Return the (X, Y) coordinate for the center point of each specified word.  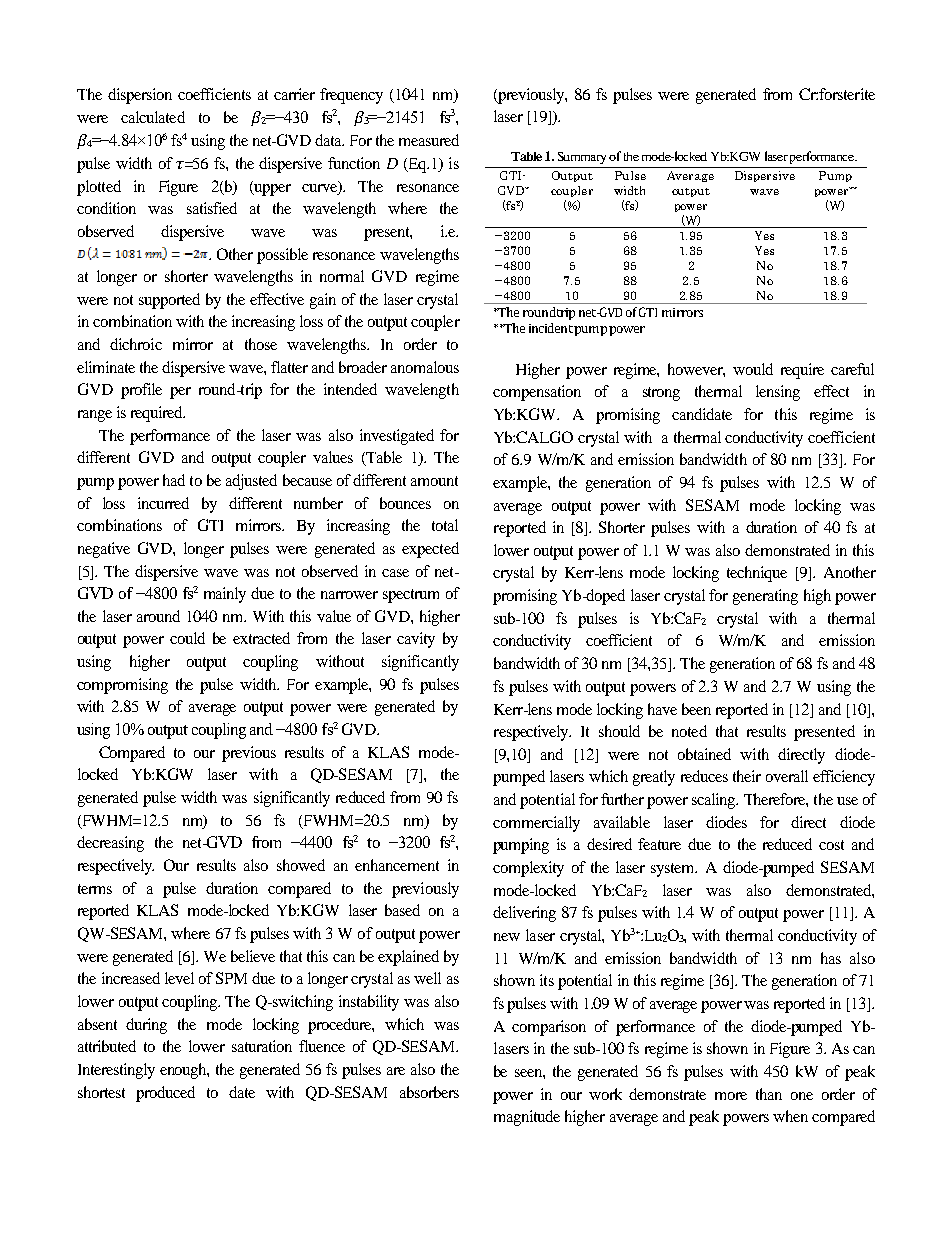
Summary (582, 158)
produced (165, 1094)
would (753, 369)
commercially (536, 824)
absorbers (429, 1092)
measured (429, 140)
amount (434, 481)
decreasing (110, 844)
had (174, 480)
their (747, 776)
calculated (153, 117)
